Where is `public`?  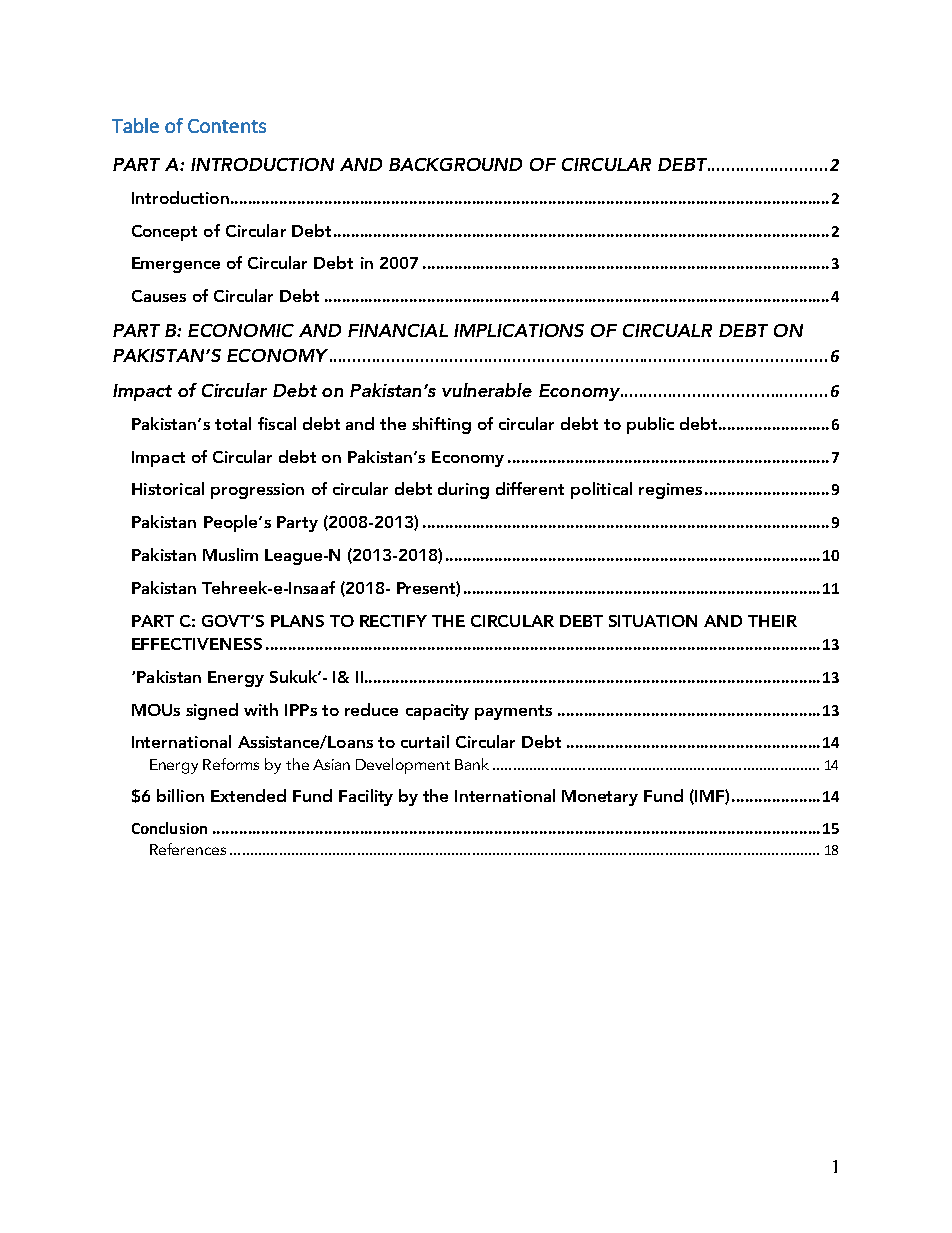 public is located at coordinates (650, 425).
